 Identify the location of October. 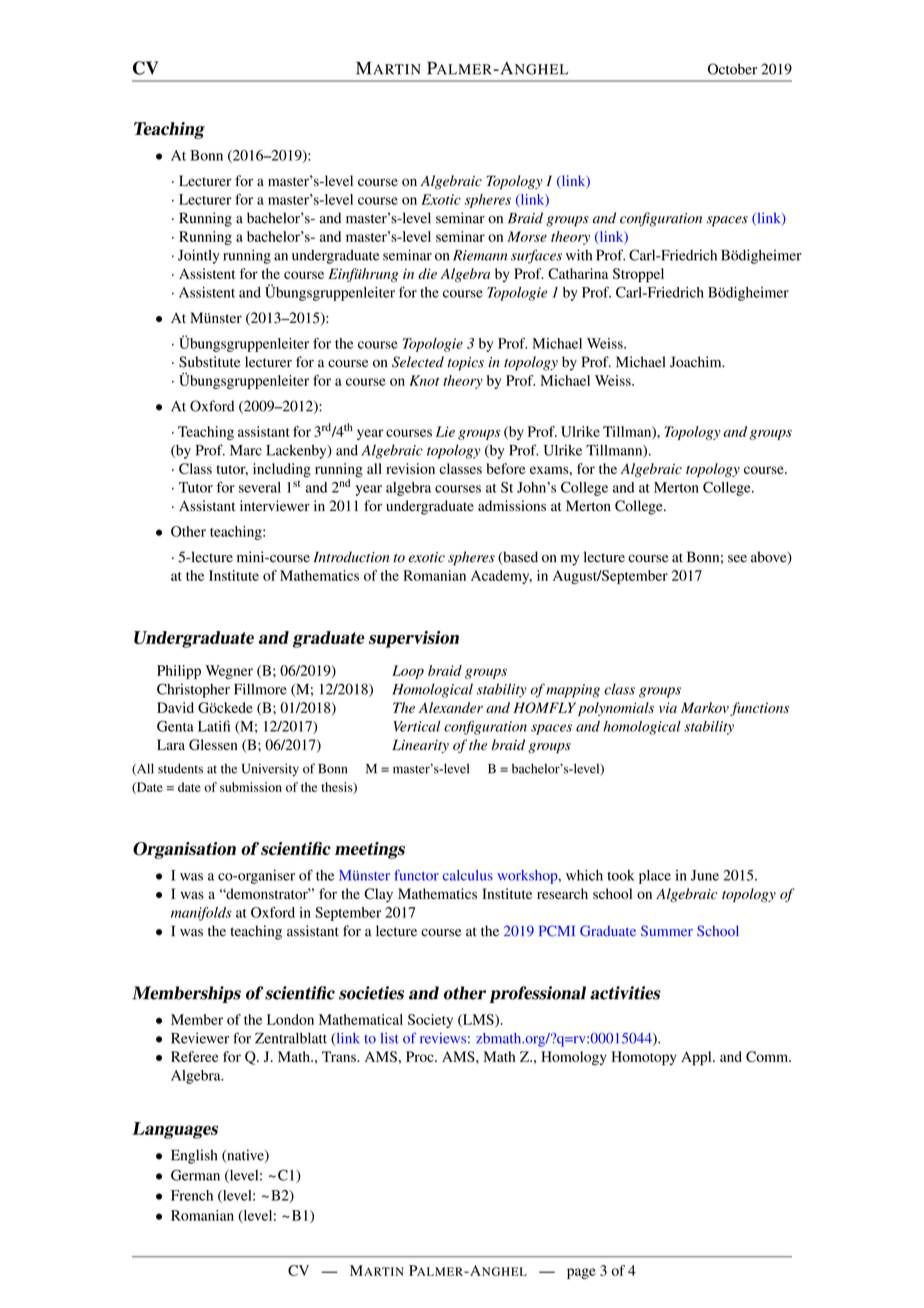
(732, 69).
